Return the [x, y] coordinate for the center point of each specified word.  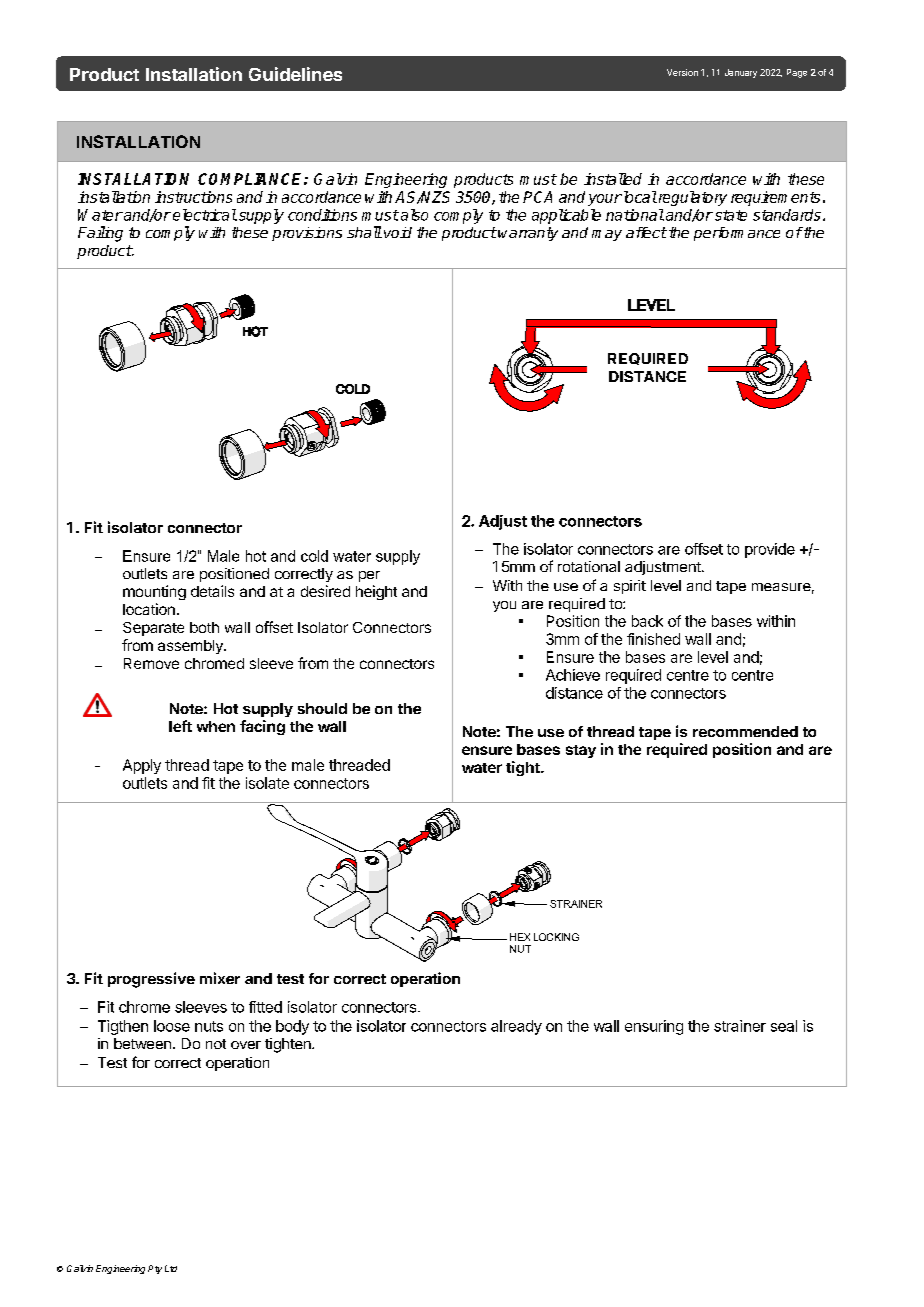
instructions [193, 197]
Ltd [171, 1268]
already [516, 1027]
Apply [142, 766]
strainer [740, 1026]
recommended [745, 731]
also [414, 215]
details [212, 591]
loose [172, 1026]
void [398, 232]
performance [737, 234]
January [741, 73]
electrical [205, 215]
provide [770, 550]
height [376, 592]
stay [581, 751]
